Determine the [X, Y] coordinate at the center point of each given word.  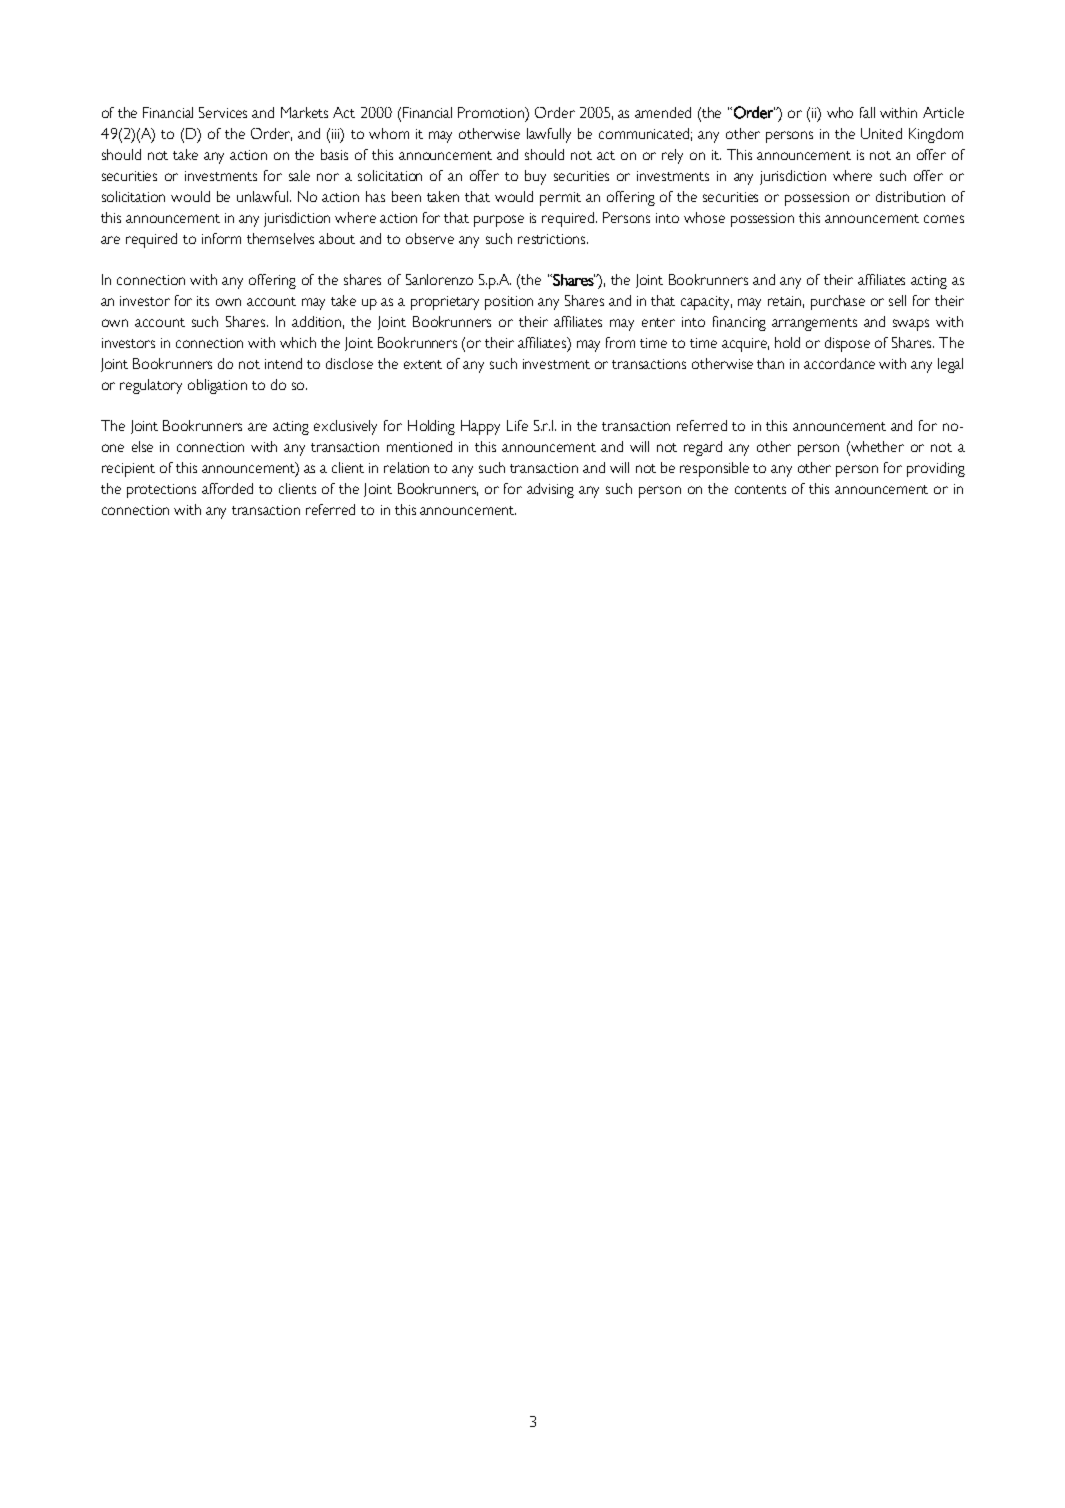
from [620, 342]
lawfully [549, 135]
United [881, 133]
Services [223, 112]
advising [550, 490]
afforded [227, 488]
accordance [839, 363]
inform [221, 238]
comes [944, 219]
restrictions [553, 239]
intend [283, 363]
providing [936, 469]
